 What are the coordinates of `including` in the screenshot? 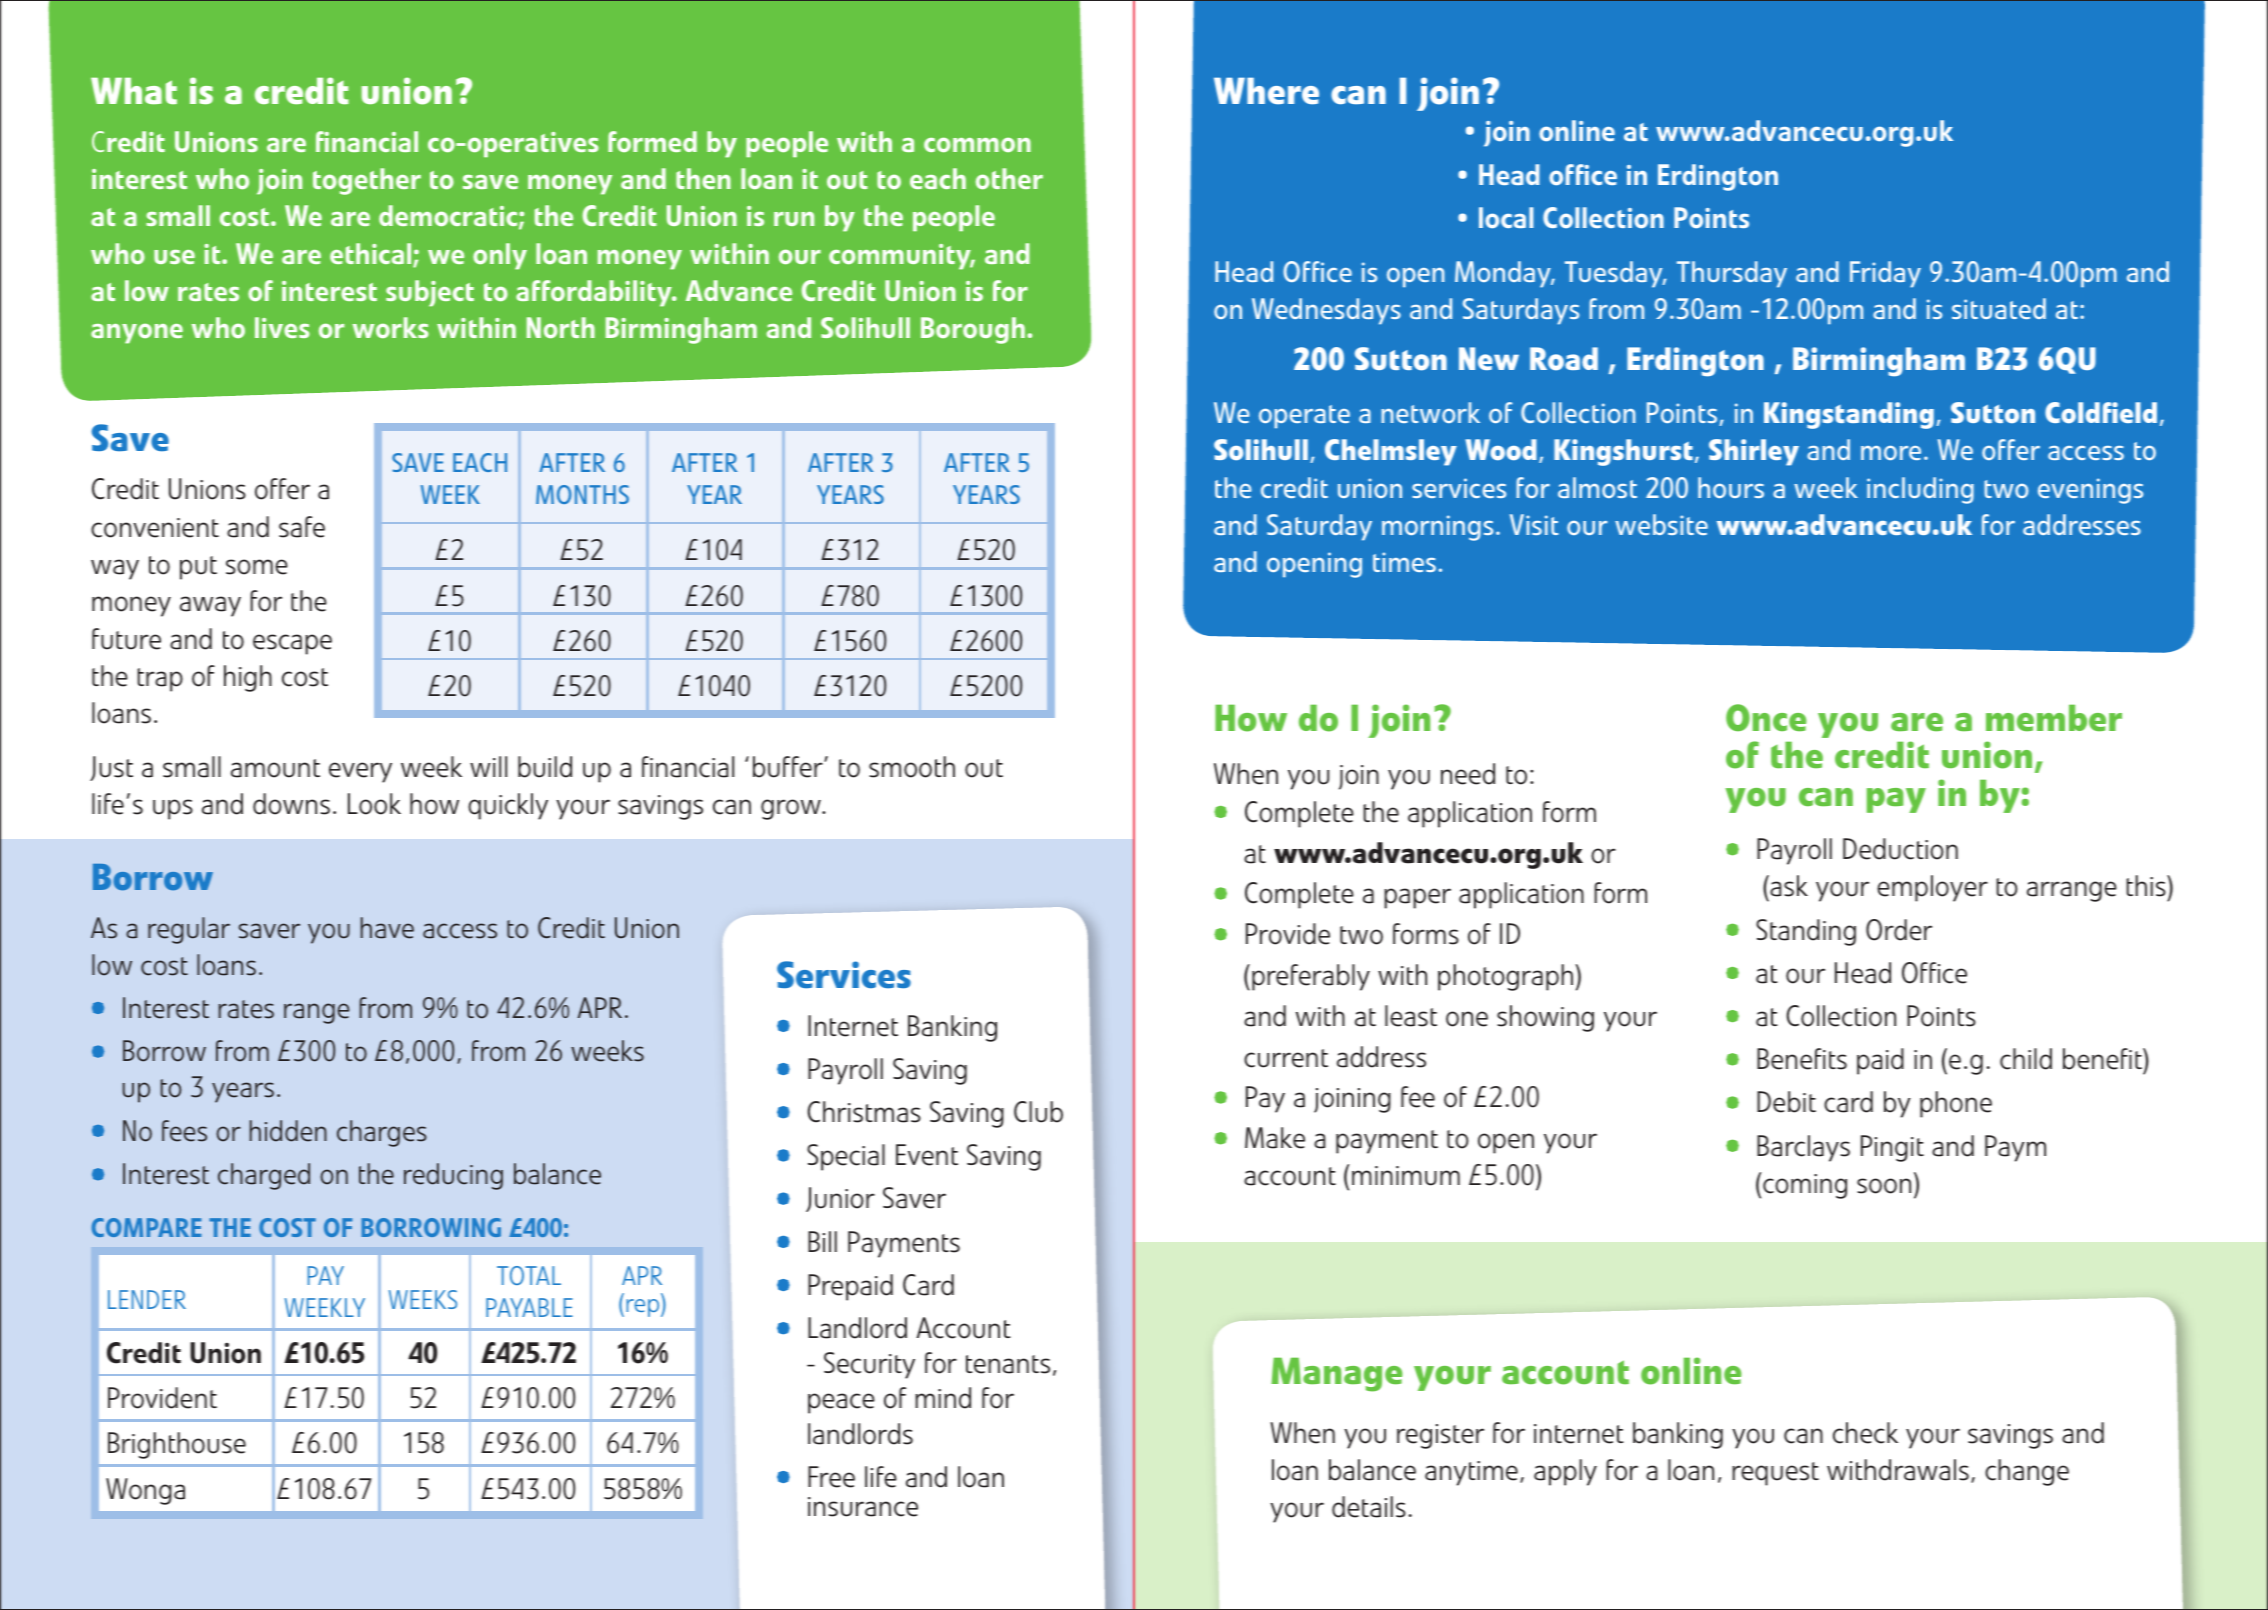 It's located at (1920, 490).
